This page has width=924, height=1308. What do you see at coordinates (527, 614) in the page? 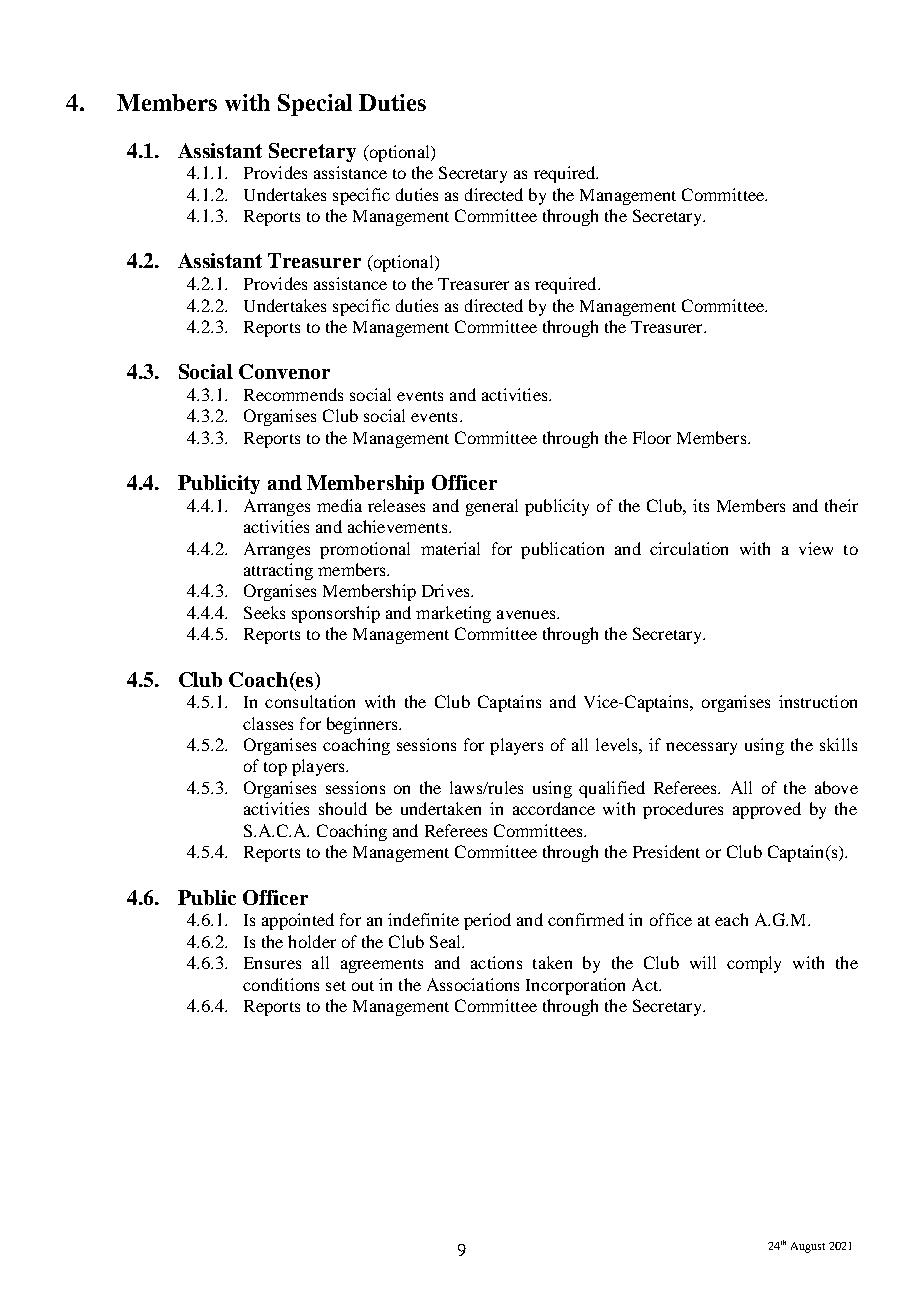
I see `avenues` at bounding box center [527, 614].
